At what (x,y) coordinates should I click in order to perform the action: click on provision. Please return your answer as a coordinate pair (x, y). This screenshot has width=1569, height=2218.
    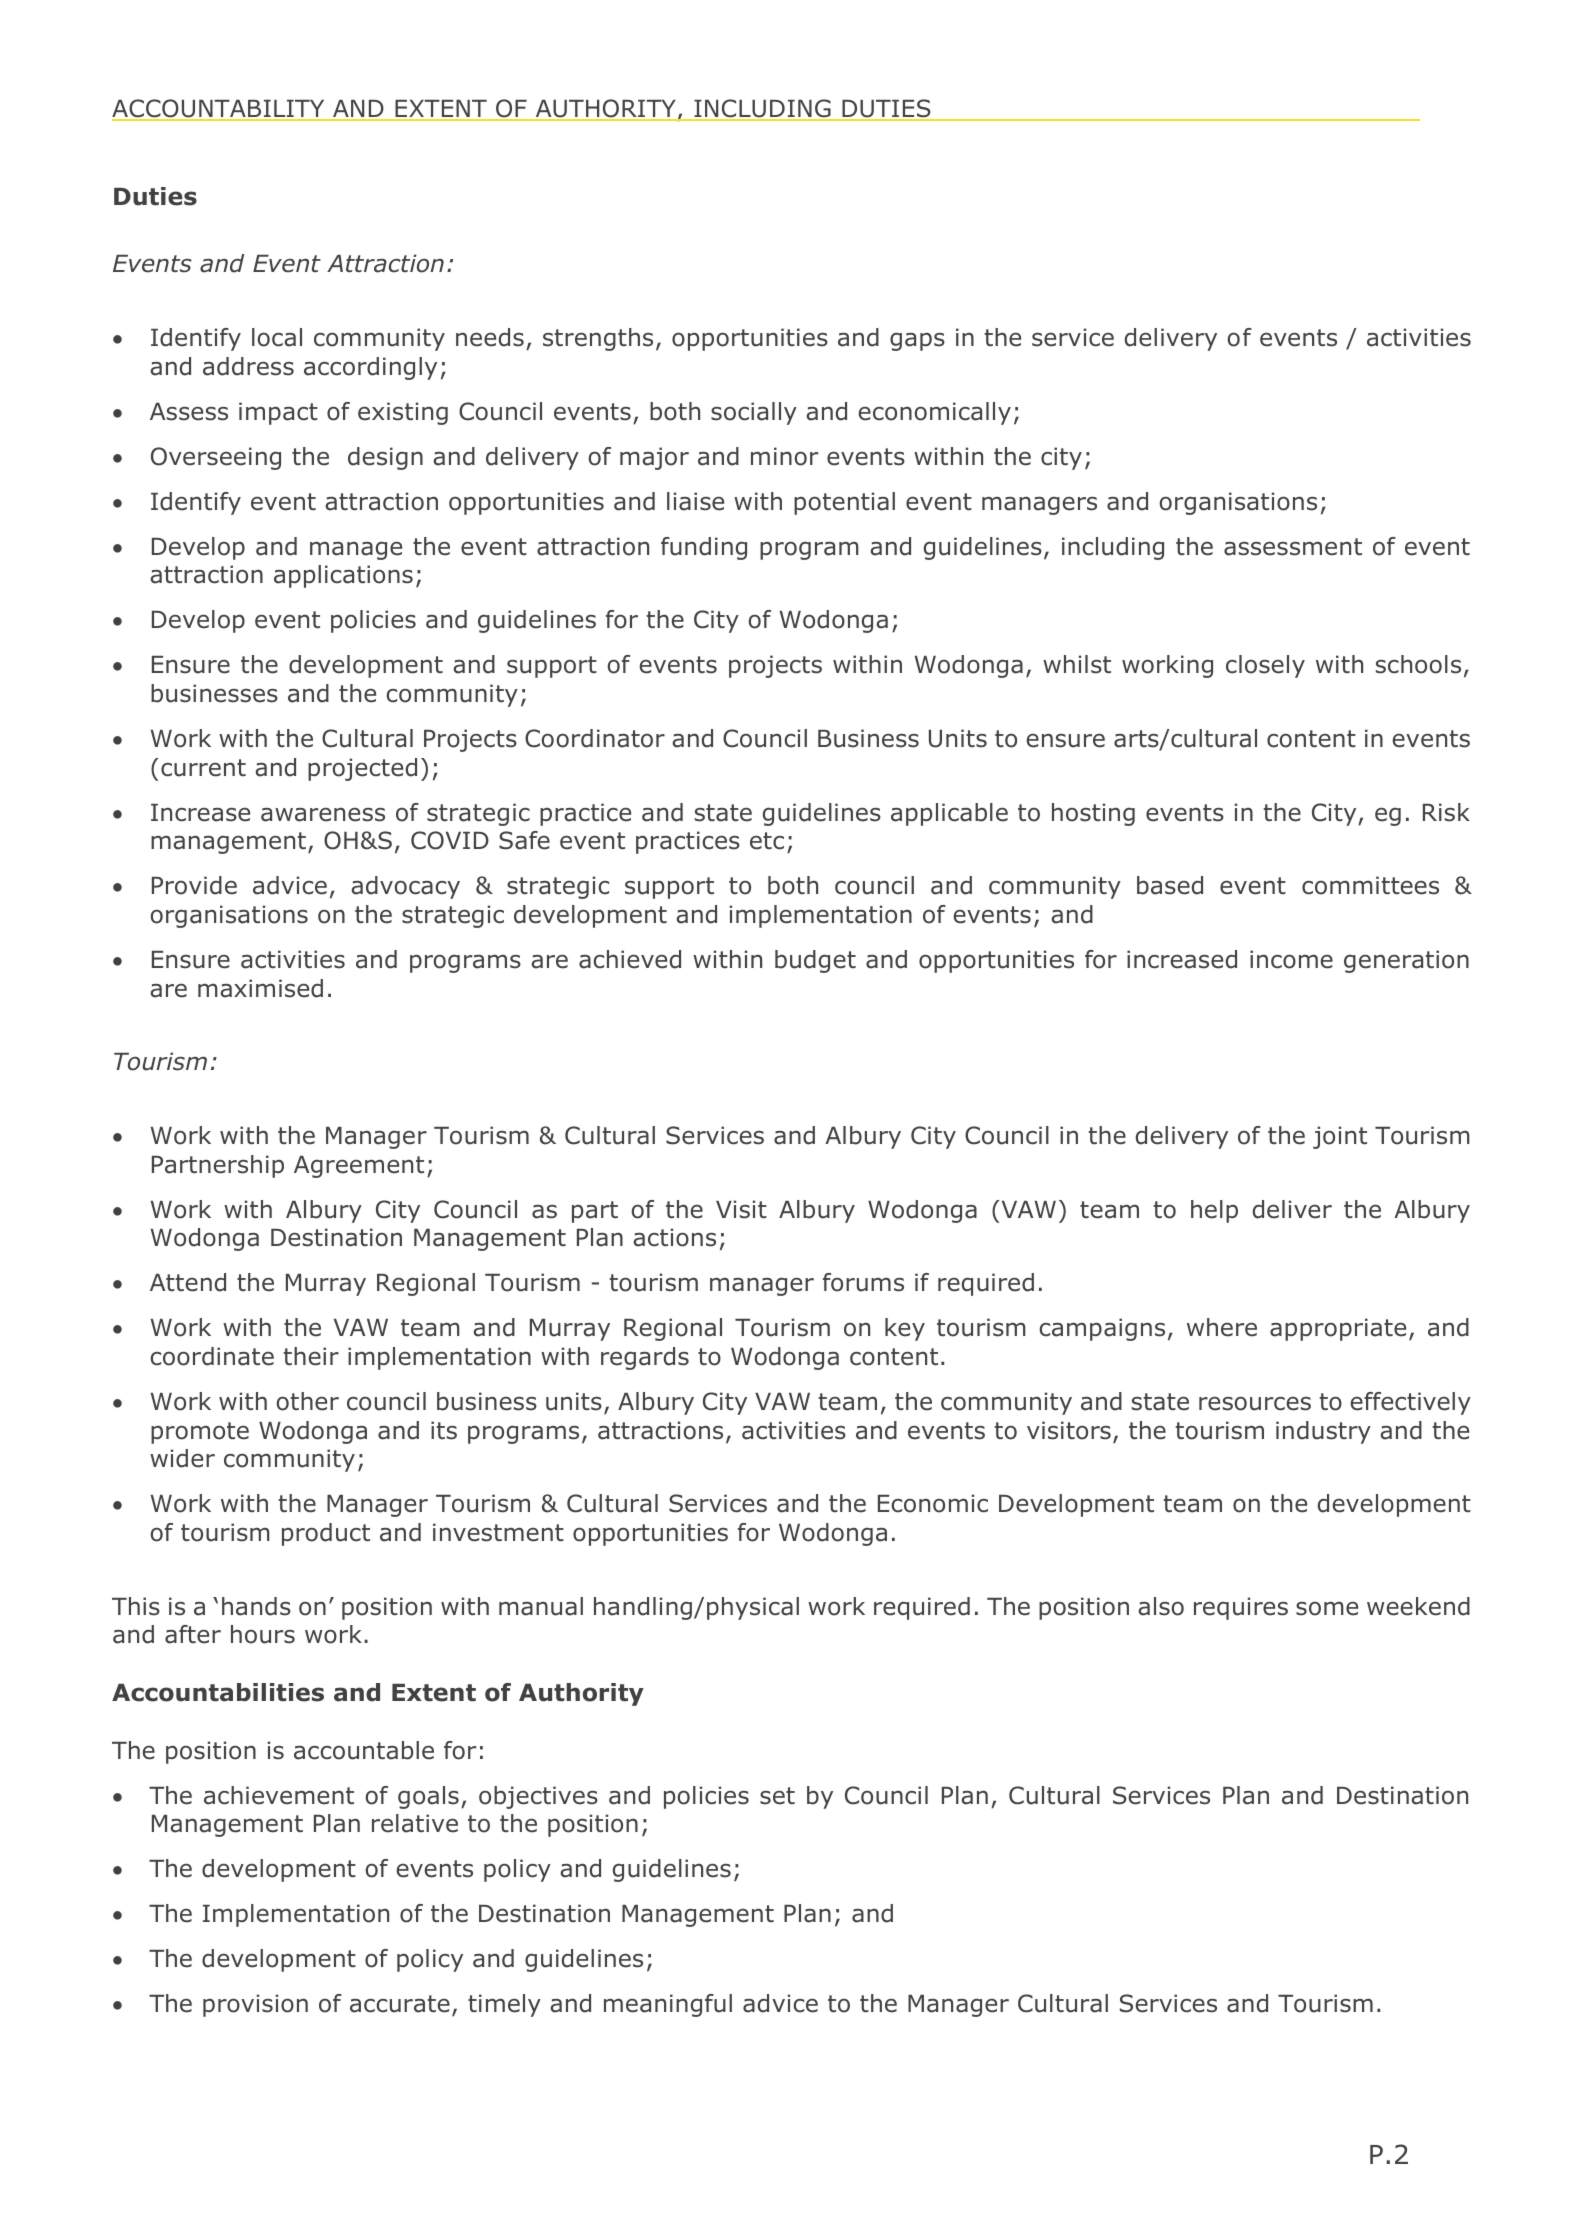
    Looking at the image, I should click on (255, 2005).
